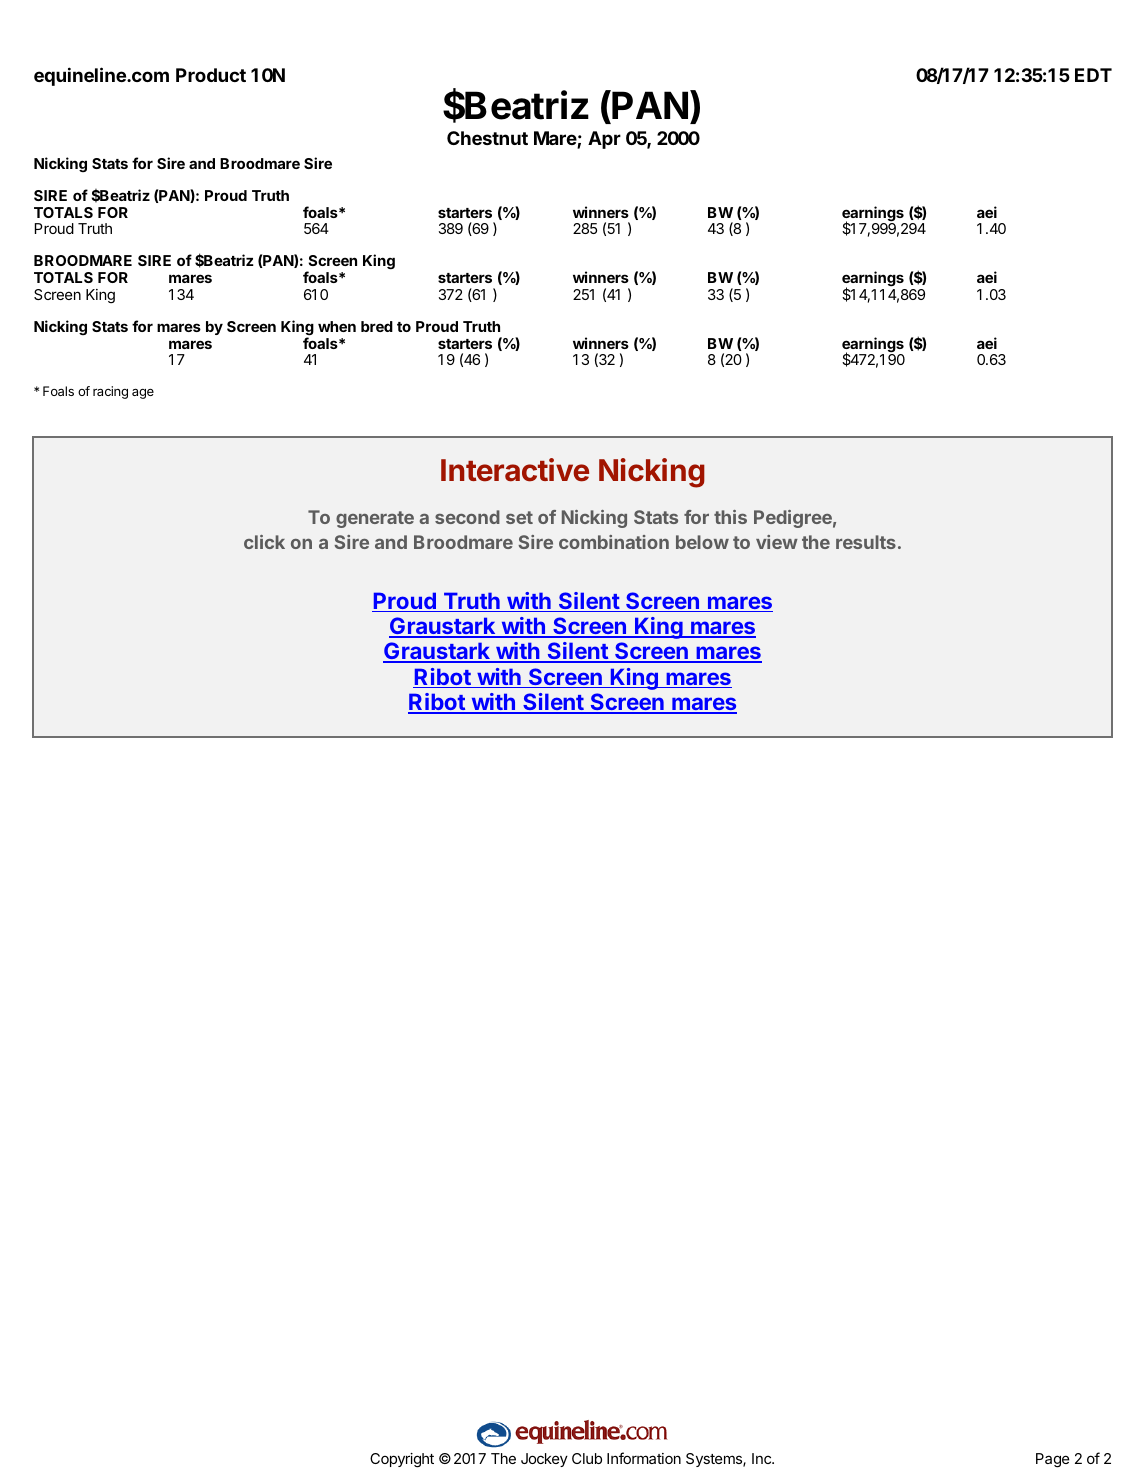  I want to click on Club, so click(587, 1458).
